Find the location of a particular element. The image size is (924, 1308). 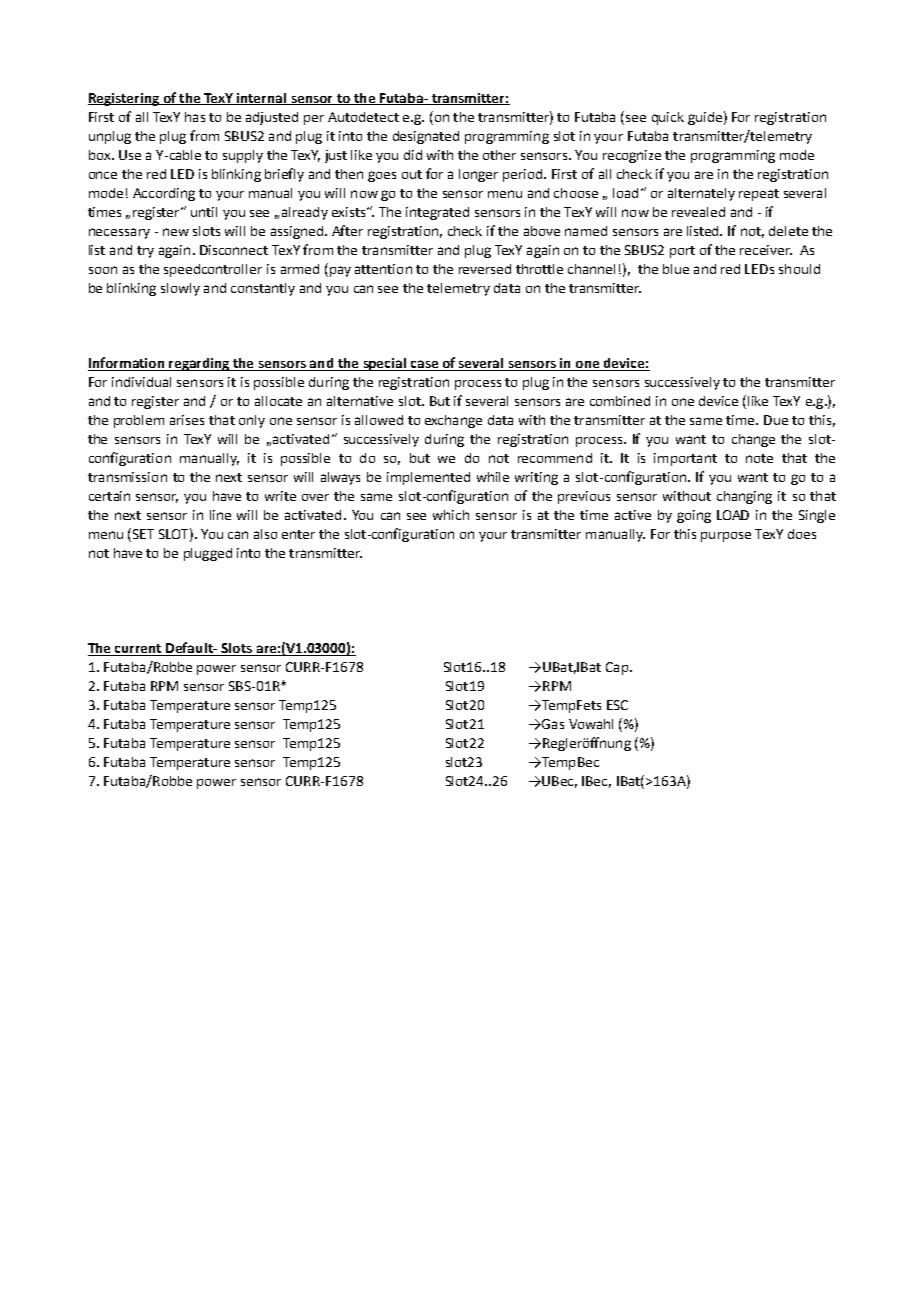

which is located at coordinates (451, 515).
